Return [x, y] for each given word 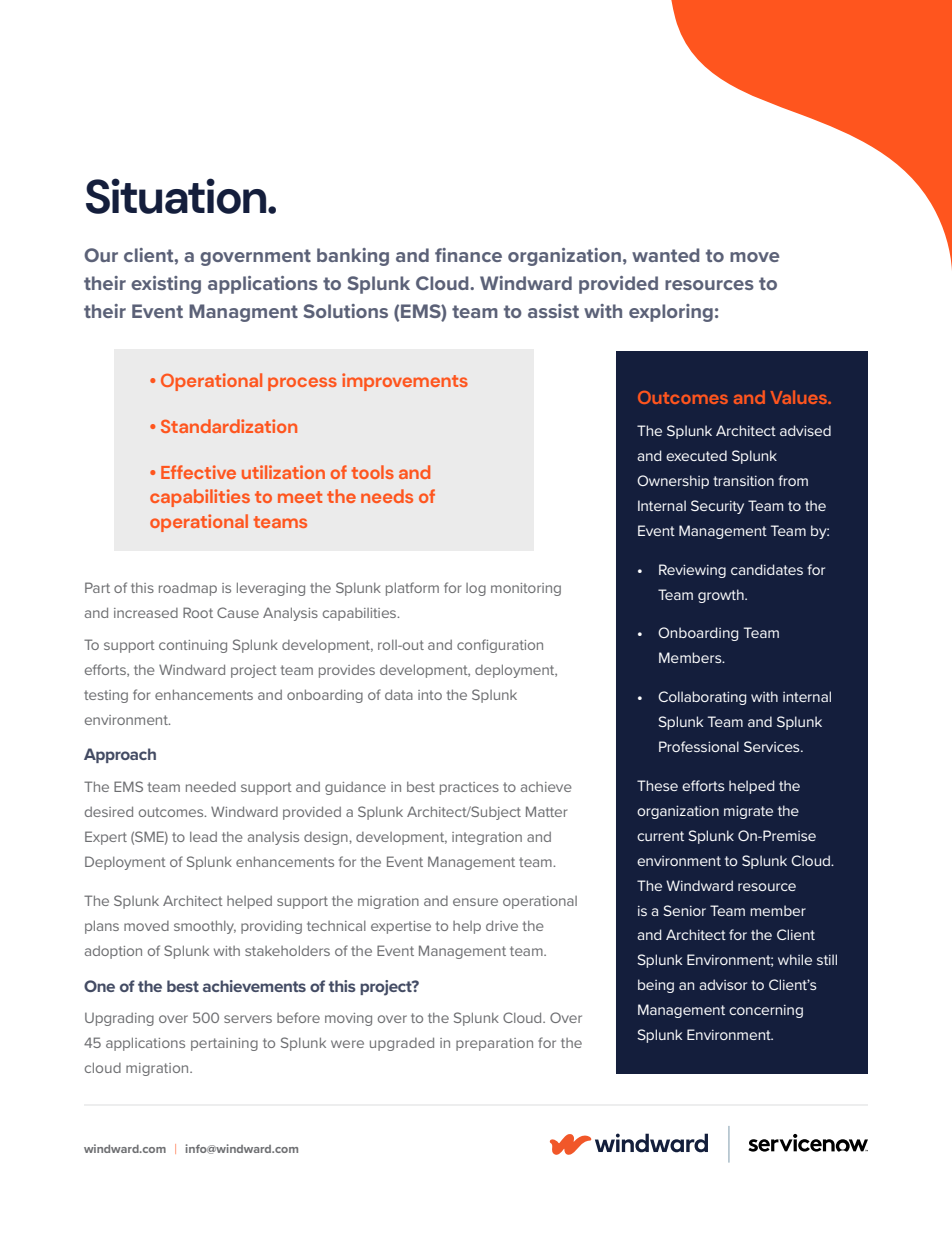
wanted [666, 255]
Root [198, 612]
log [476, 589]
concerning [766, 1011]
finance [468, 255]
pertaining [224, 1044]
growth [722, 596]
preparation [494, 1044]
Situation [177, 196]
